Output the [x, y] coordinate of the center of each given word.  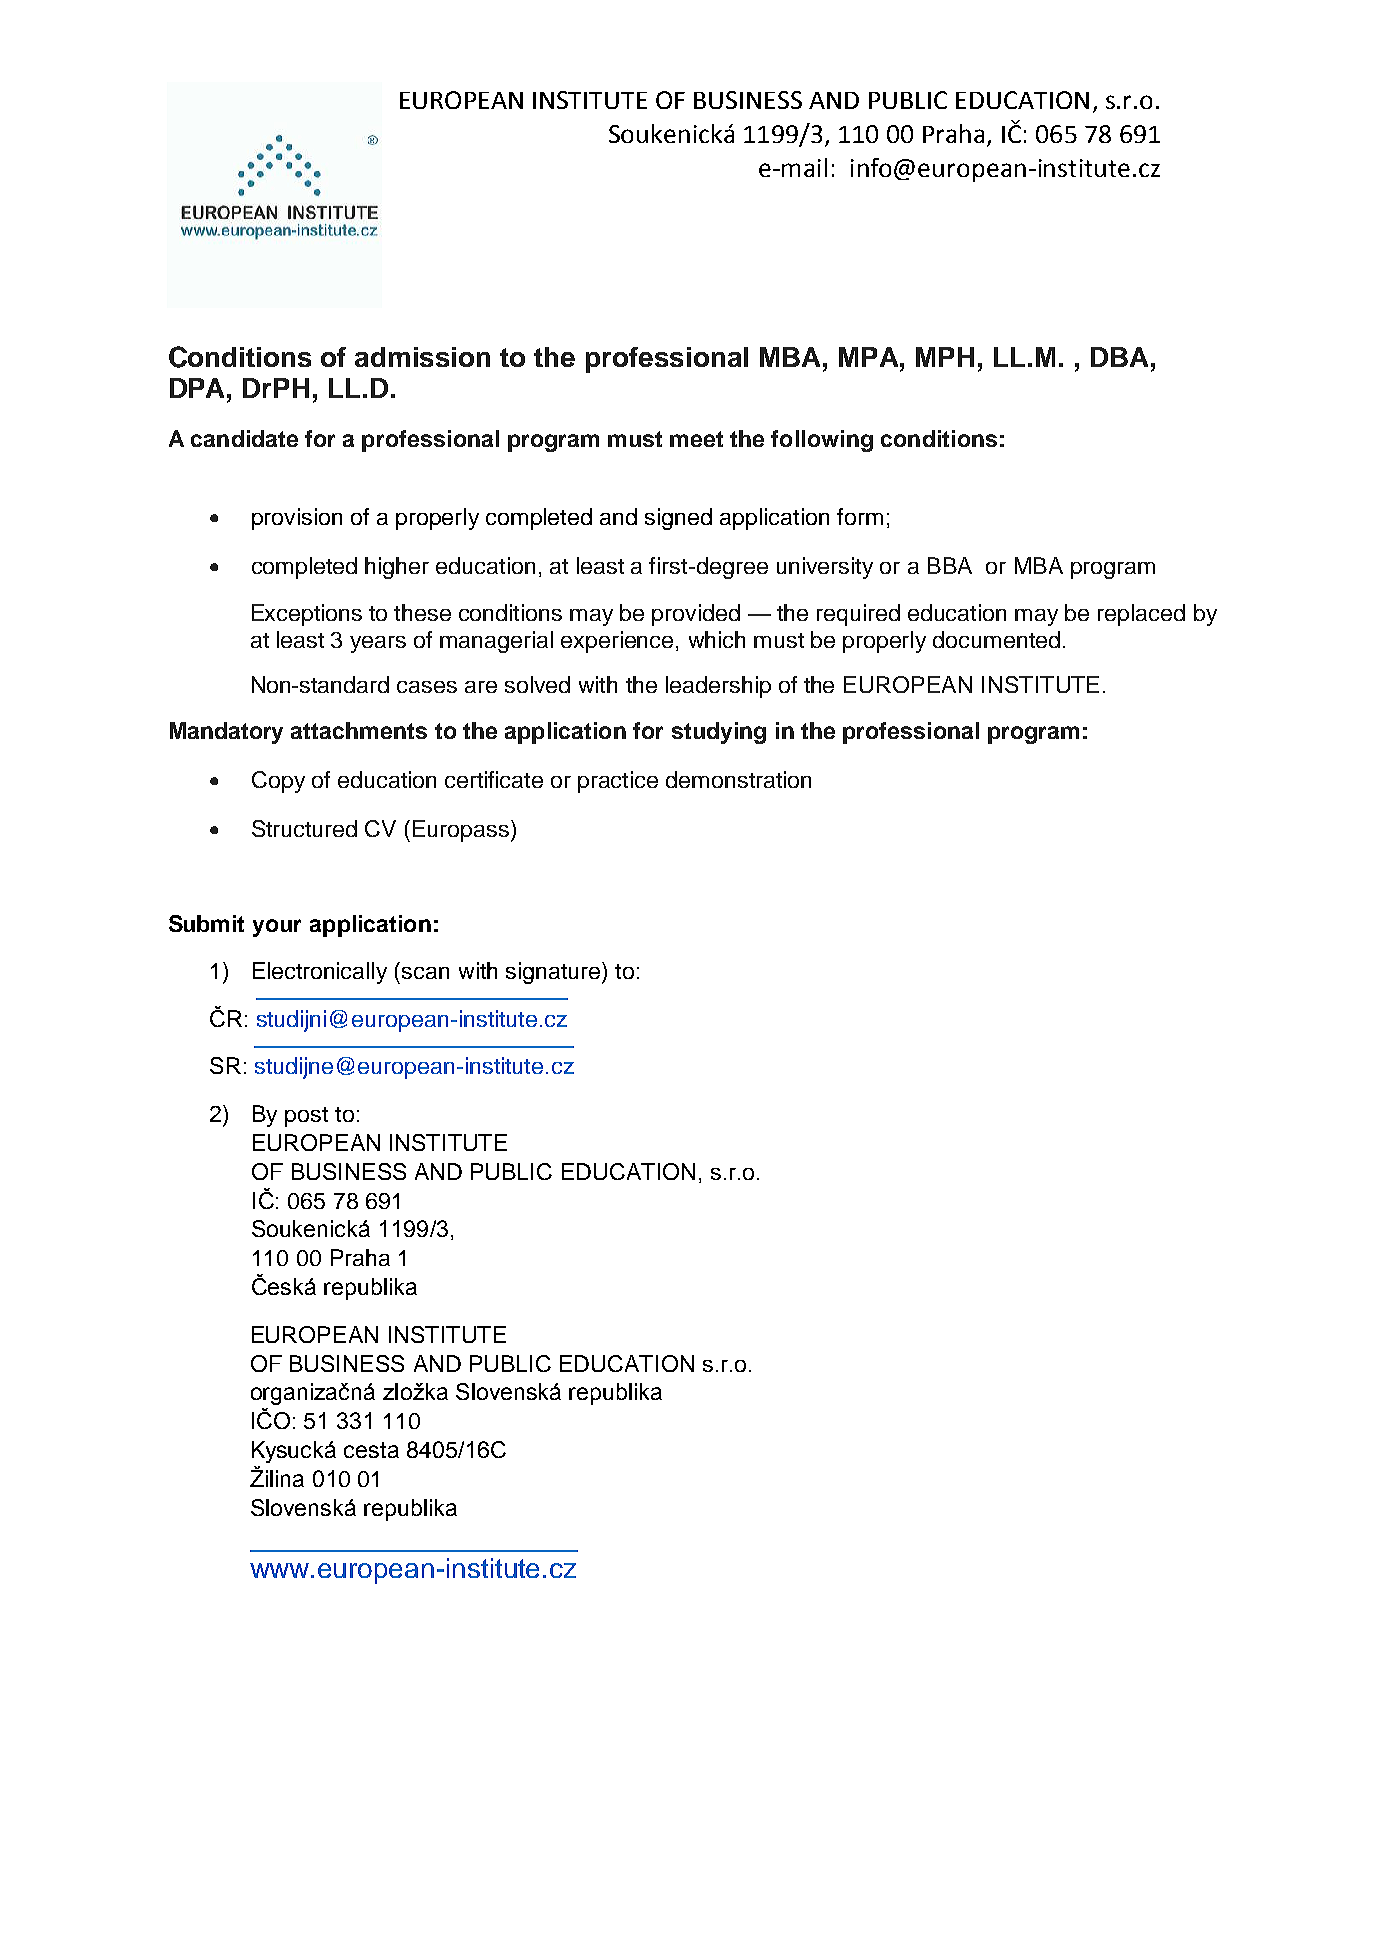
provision [297, 519]
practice [618, 782]
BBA [950, 565]
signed [678, 519]
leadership [718, 687]
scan [425, 973]
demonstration [738, 779]
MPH [945, 357]
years [378, 644]
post [306, 1117]
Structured [304, 828]
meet [696, 439]
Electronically [320, 973]
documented [996, 639]
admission [422, 357]
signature [554, 973]
